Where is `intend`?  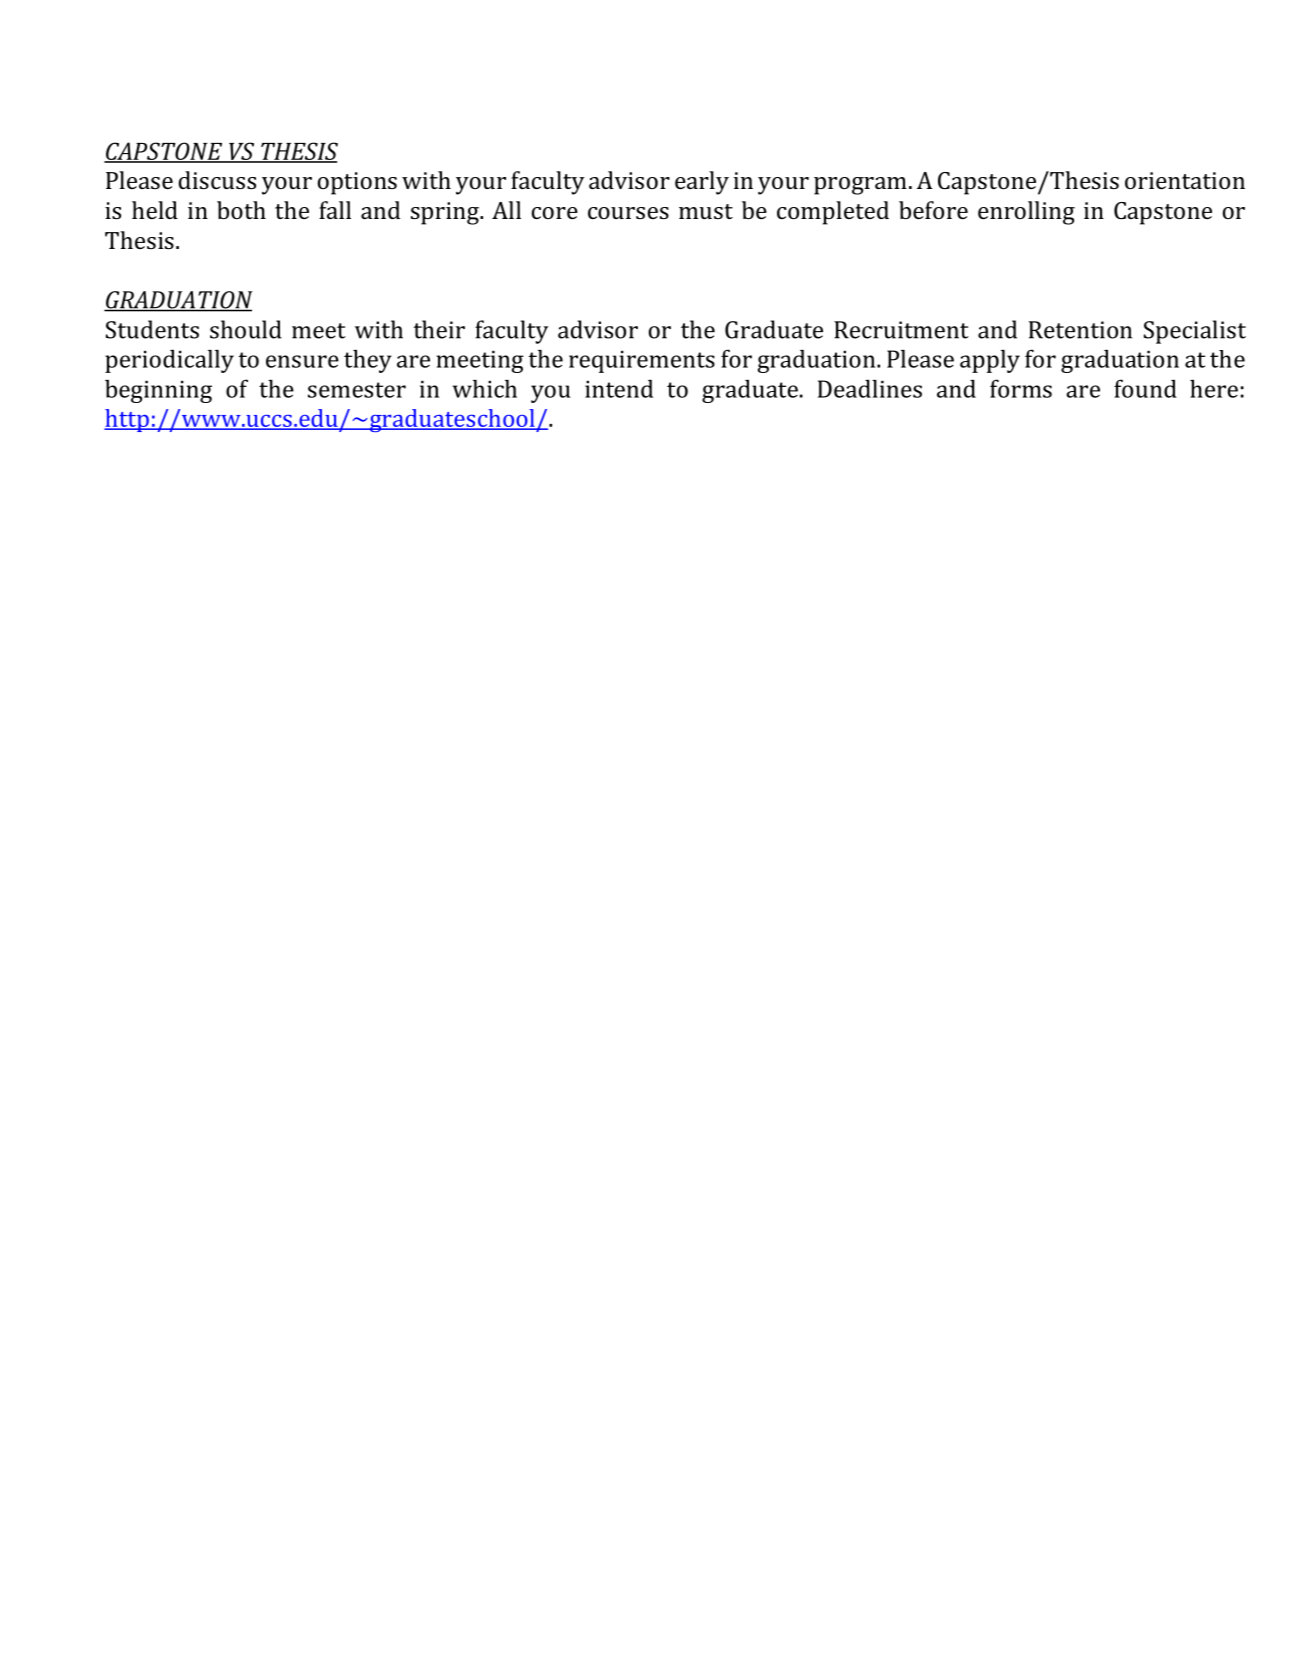 intend is located at coordinates (619, 389).
